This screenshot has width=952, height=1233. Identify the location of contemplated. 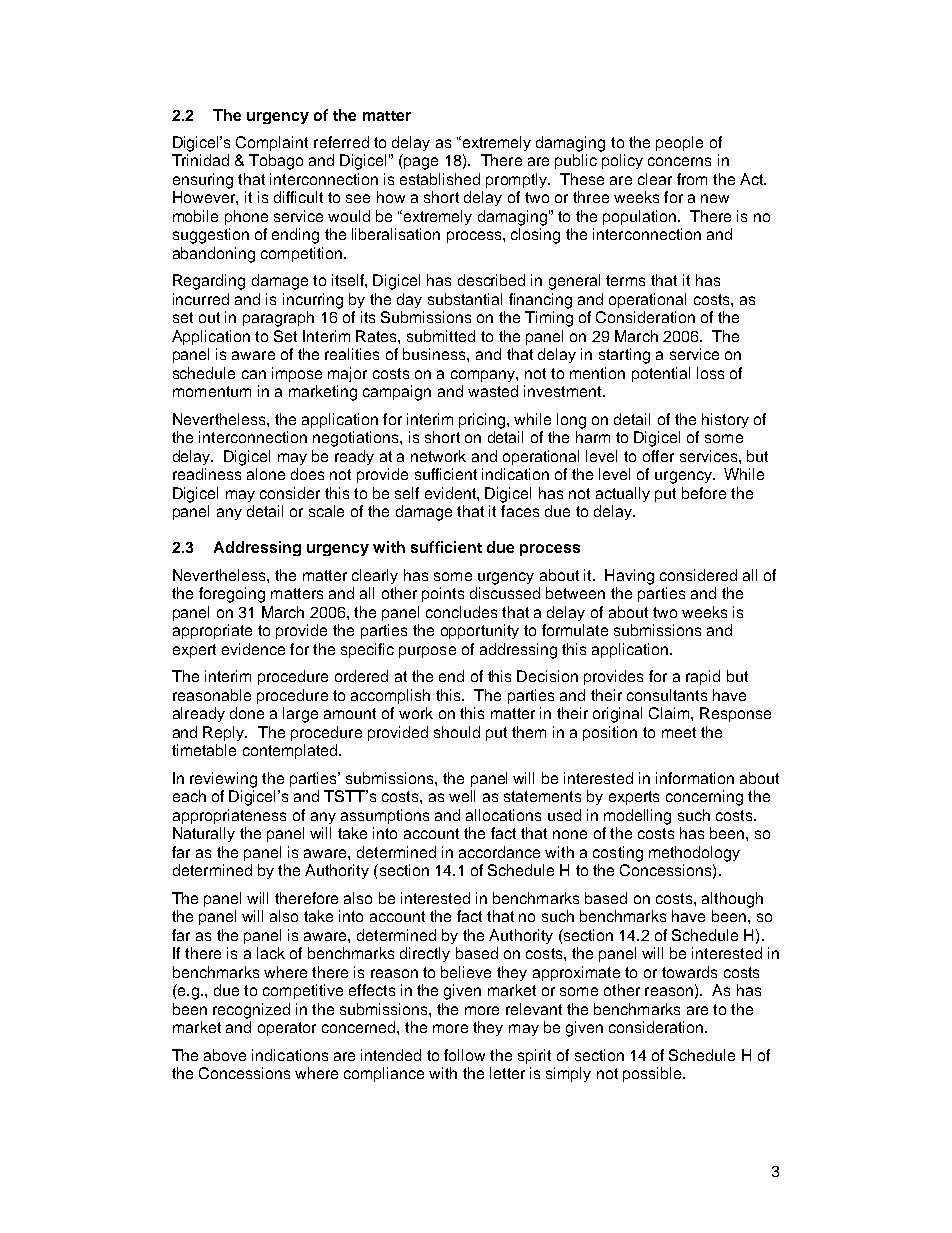
(291, 751).
